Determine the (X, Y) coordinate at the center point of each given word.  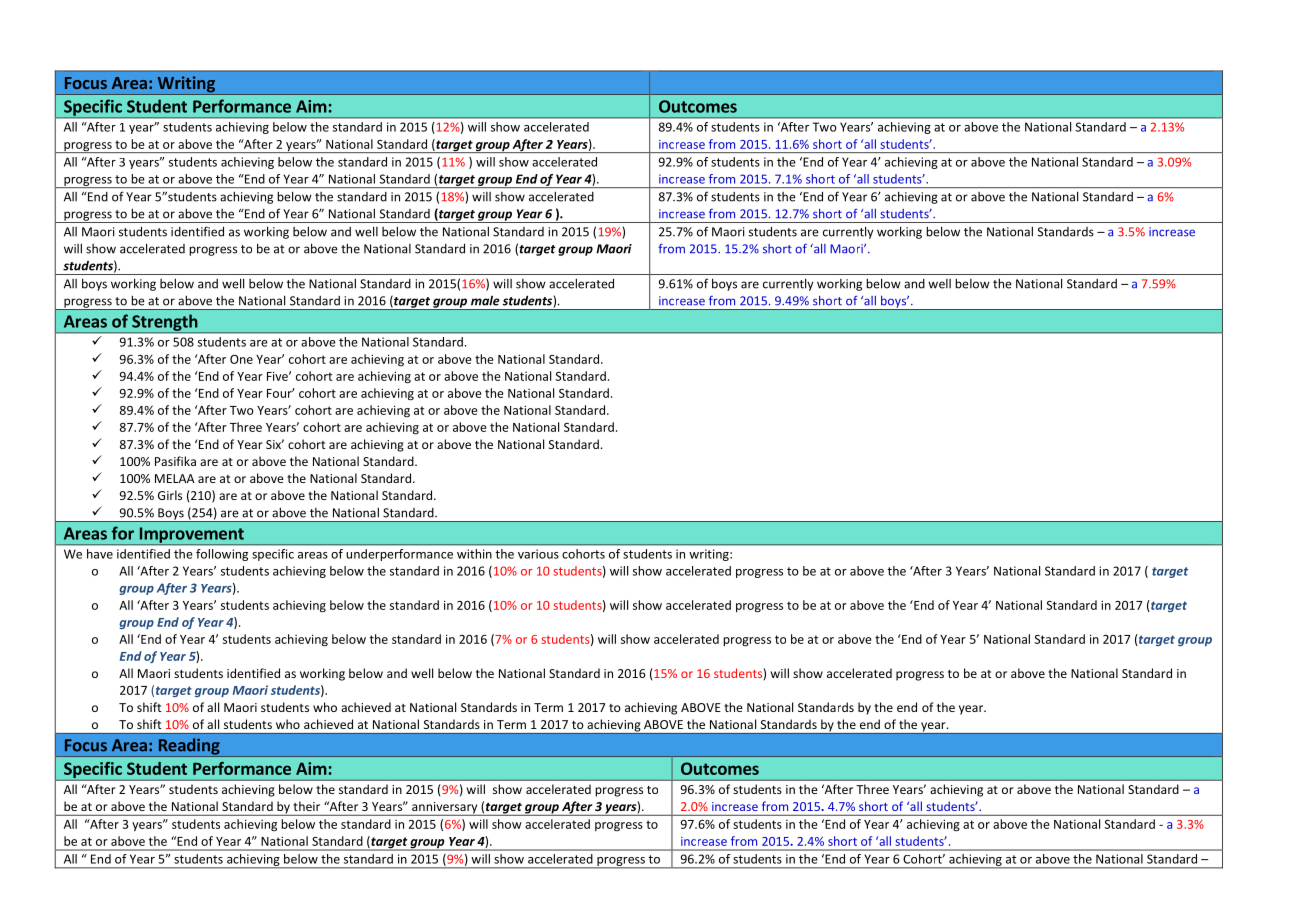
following (222, 555)
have (100, 554)
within (474, 554)
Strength (165, 323)
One (241, 359)
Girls (170, 495)
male (485, 300)
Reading (189, 747)
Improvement (191, 536)
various (538, 554)
